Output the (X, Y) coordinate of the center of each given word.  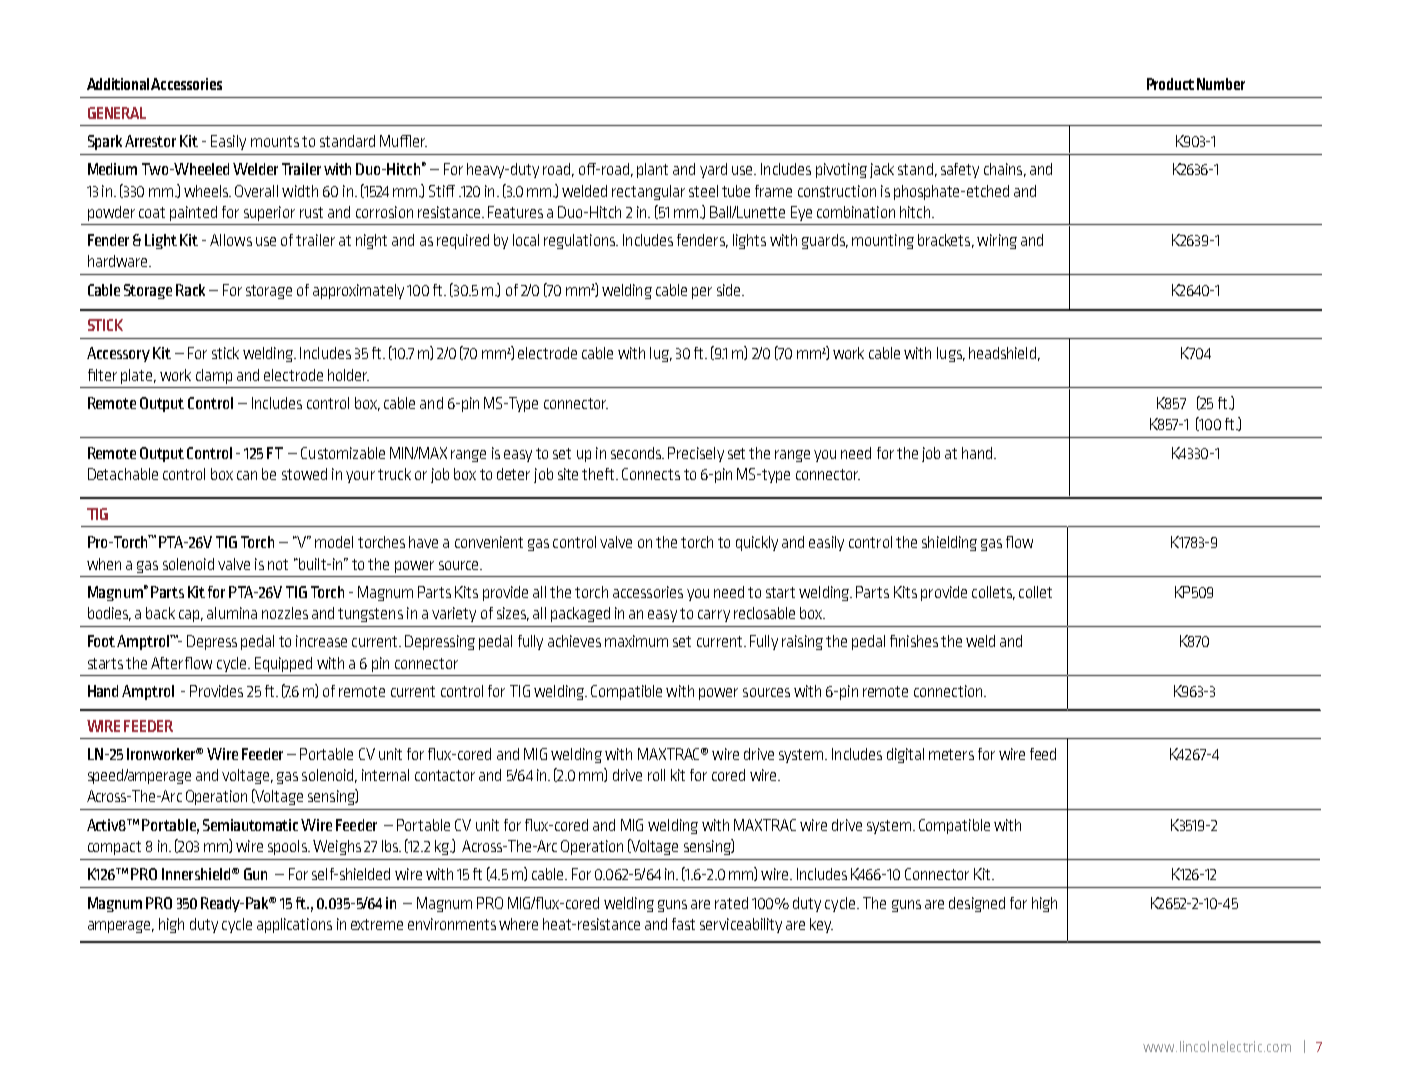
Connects (651, 474)
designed (977, 904)
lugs (950, 354)
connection (949, 691)
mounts (275, 141)
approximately (358, 291)
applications (294, 925)
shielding (949, 543)
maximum (636, 641)
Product (1170, 84)
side (730, 290)
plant (652, 170)
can (247, 475)
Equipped (283, 664)
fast (683, 924)
